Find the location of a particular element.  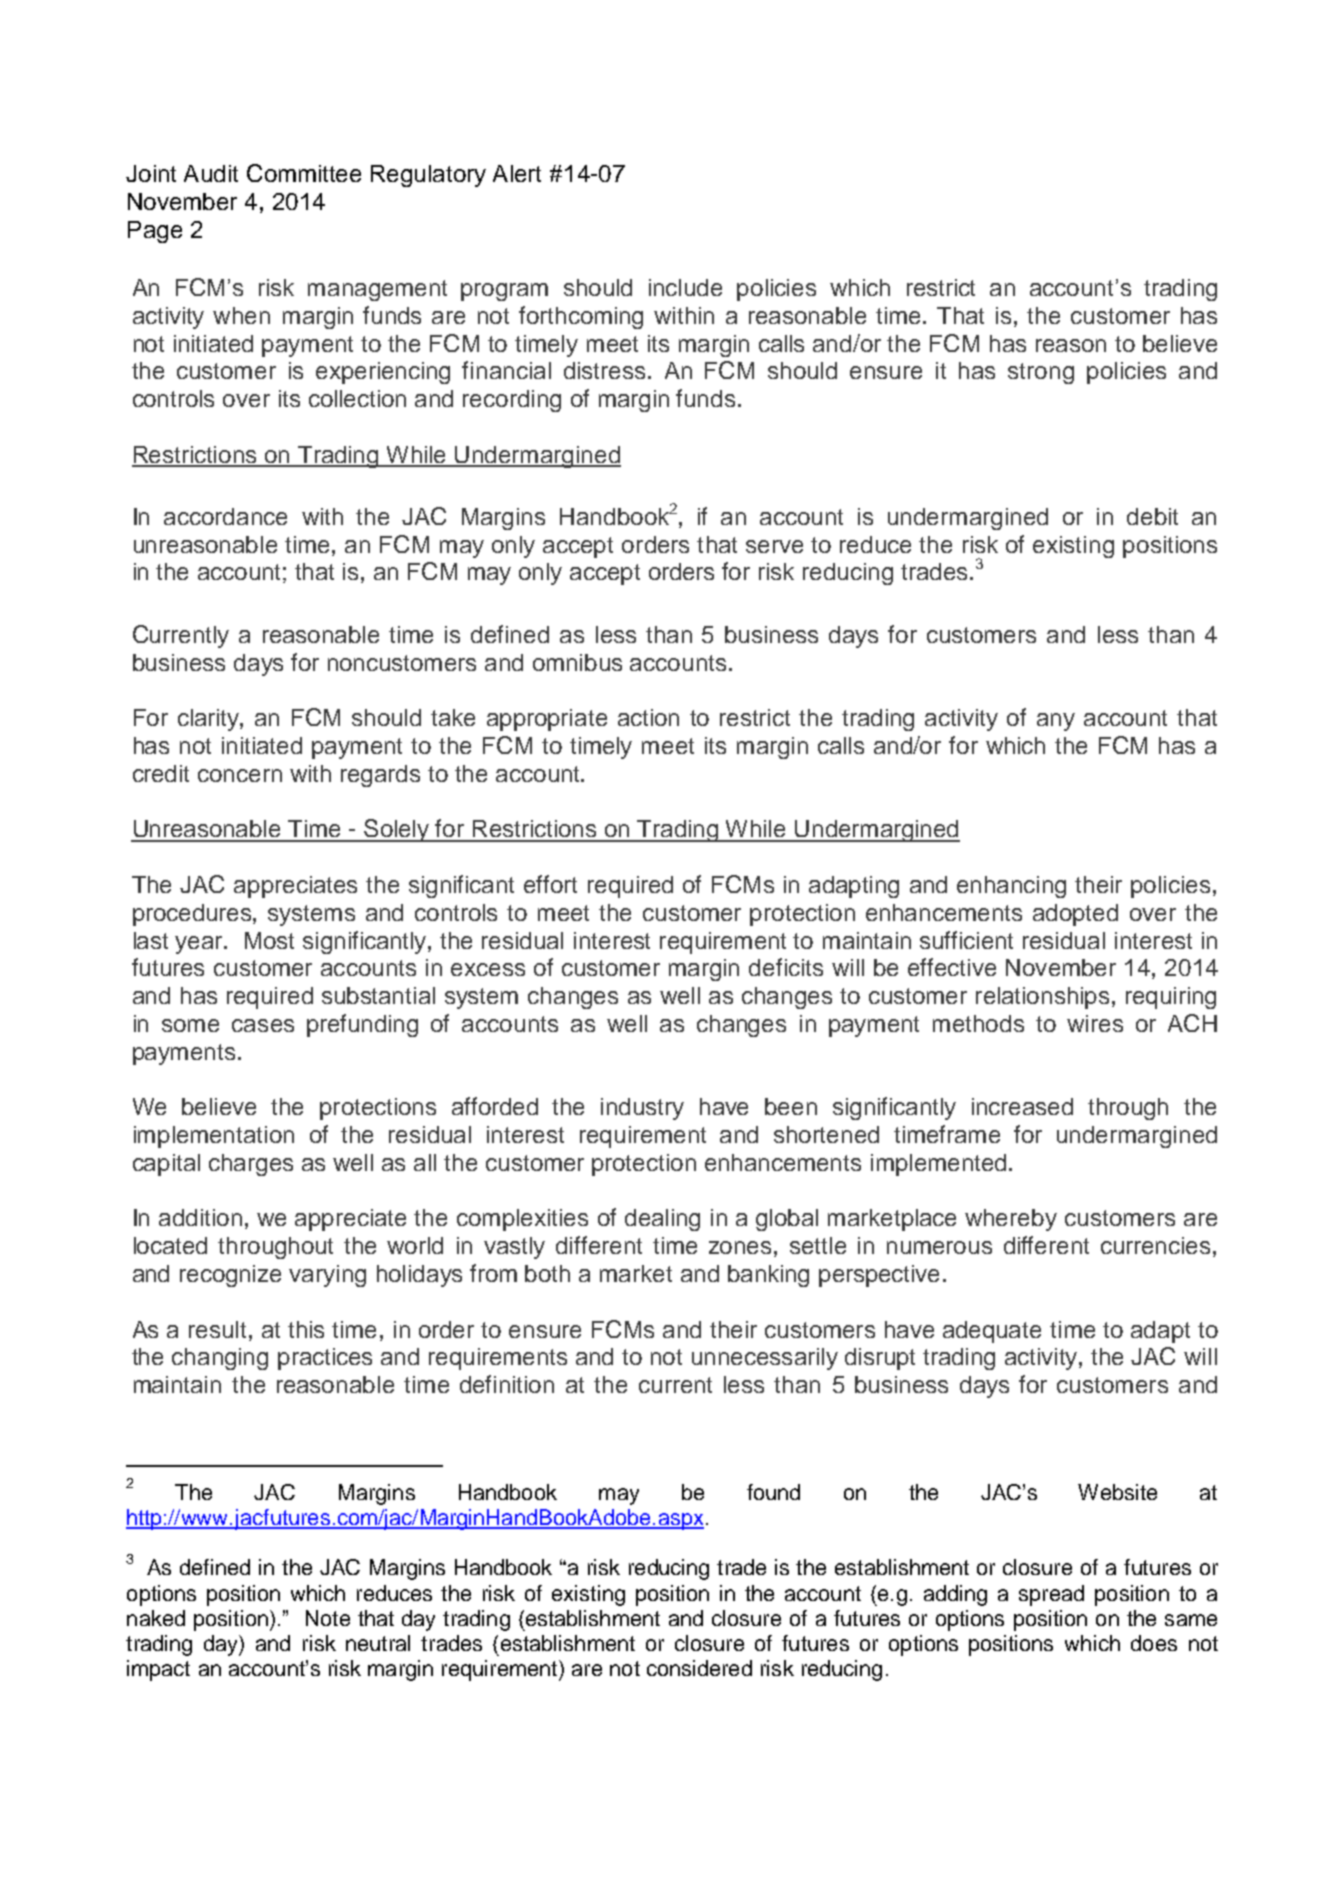

cases is located at coordinates (263, 1025).
